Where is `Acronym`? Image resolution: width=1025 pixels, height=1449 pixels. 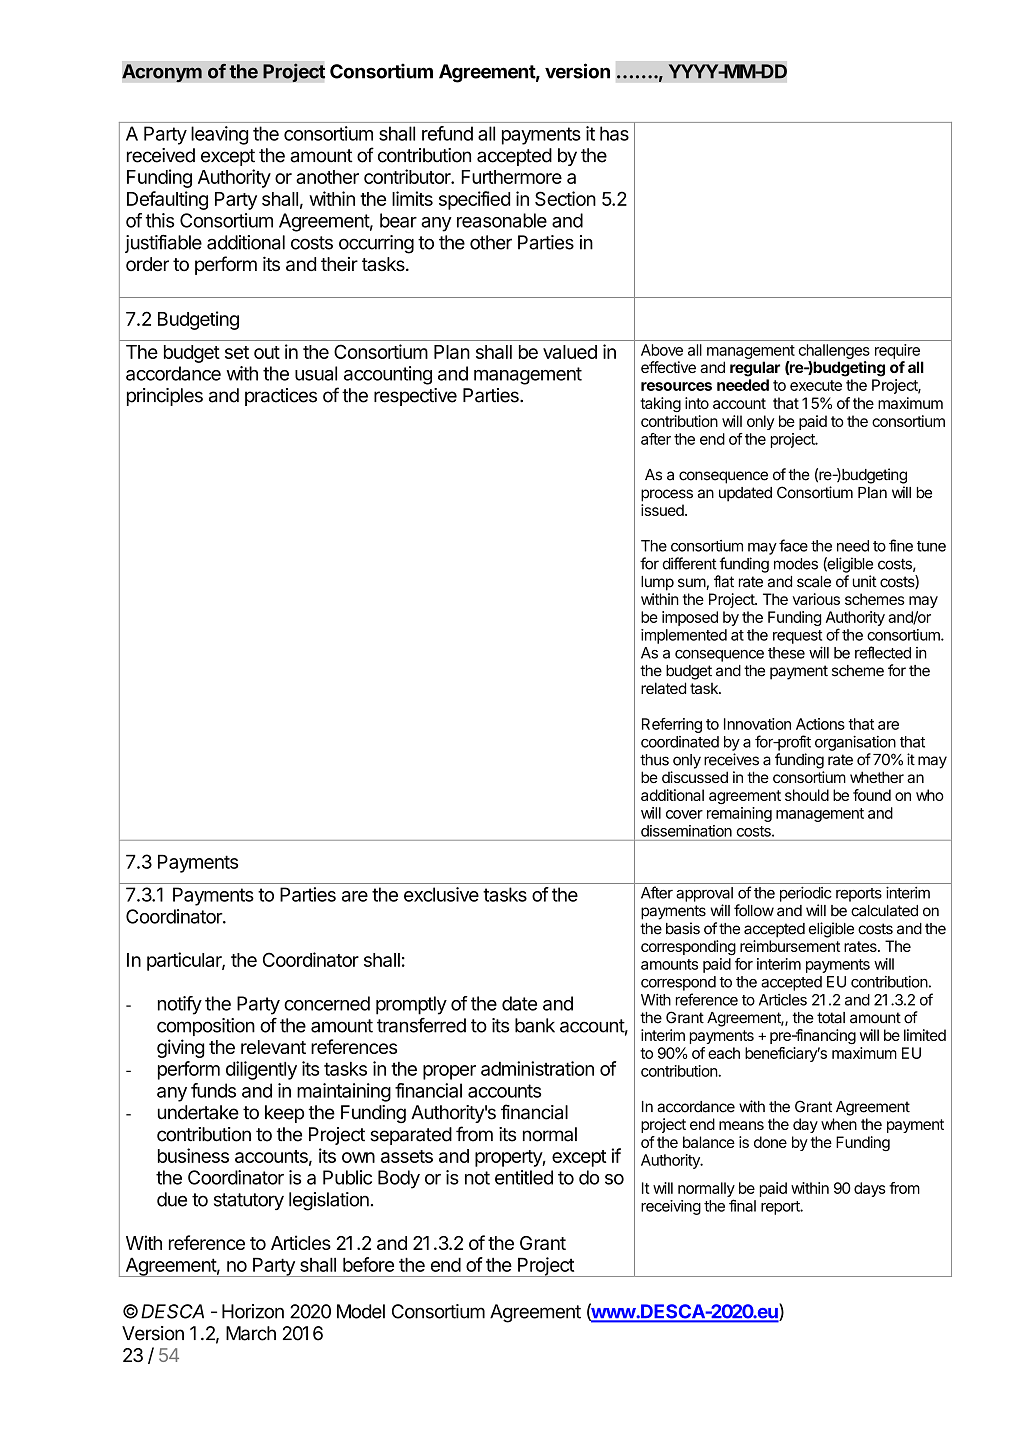 Acronym is located at coordinates (162, 73).
